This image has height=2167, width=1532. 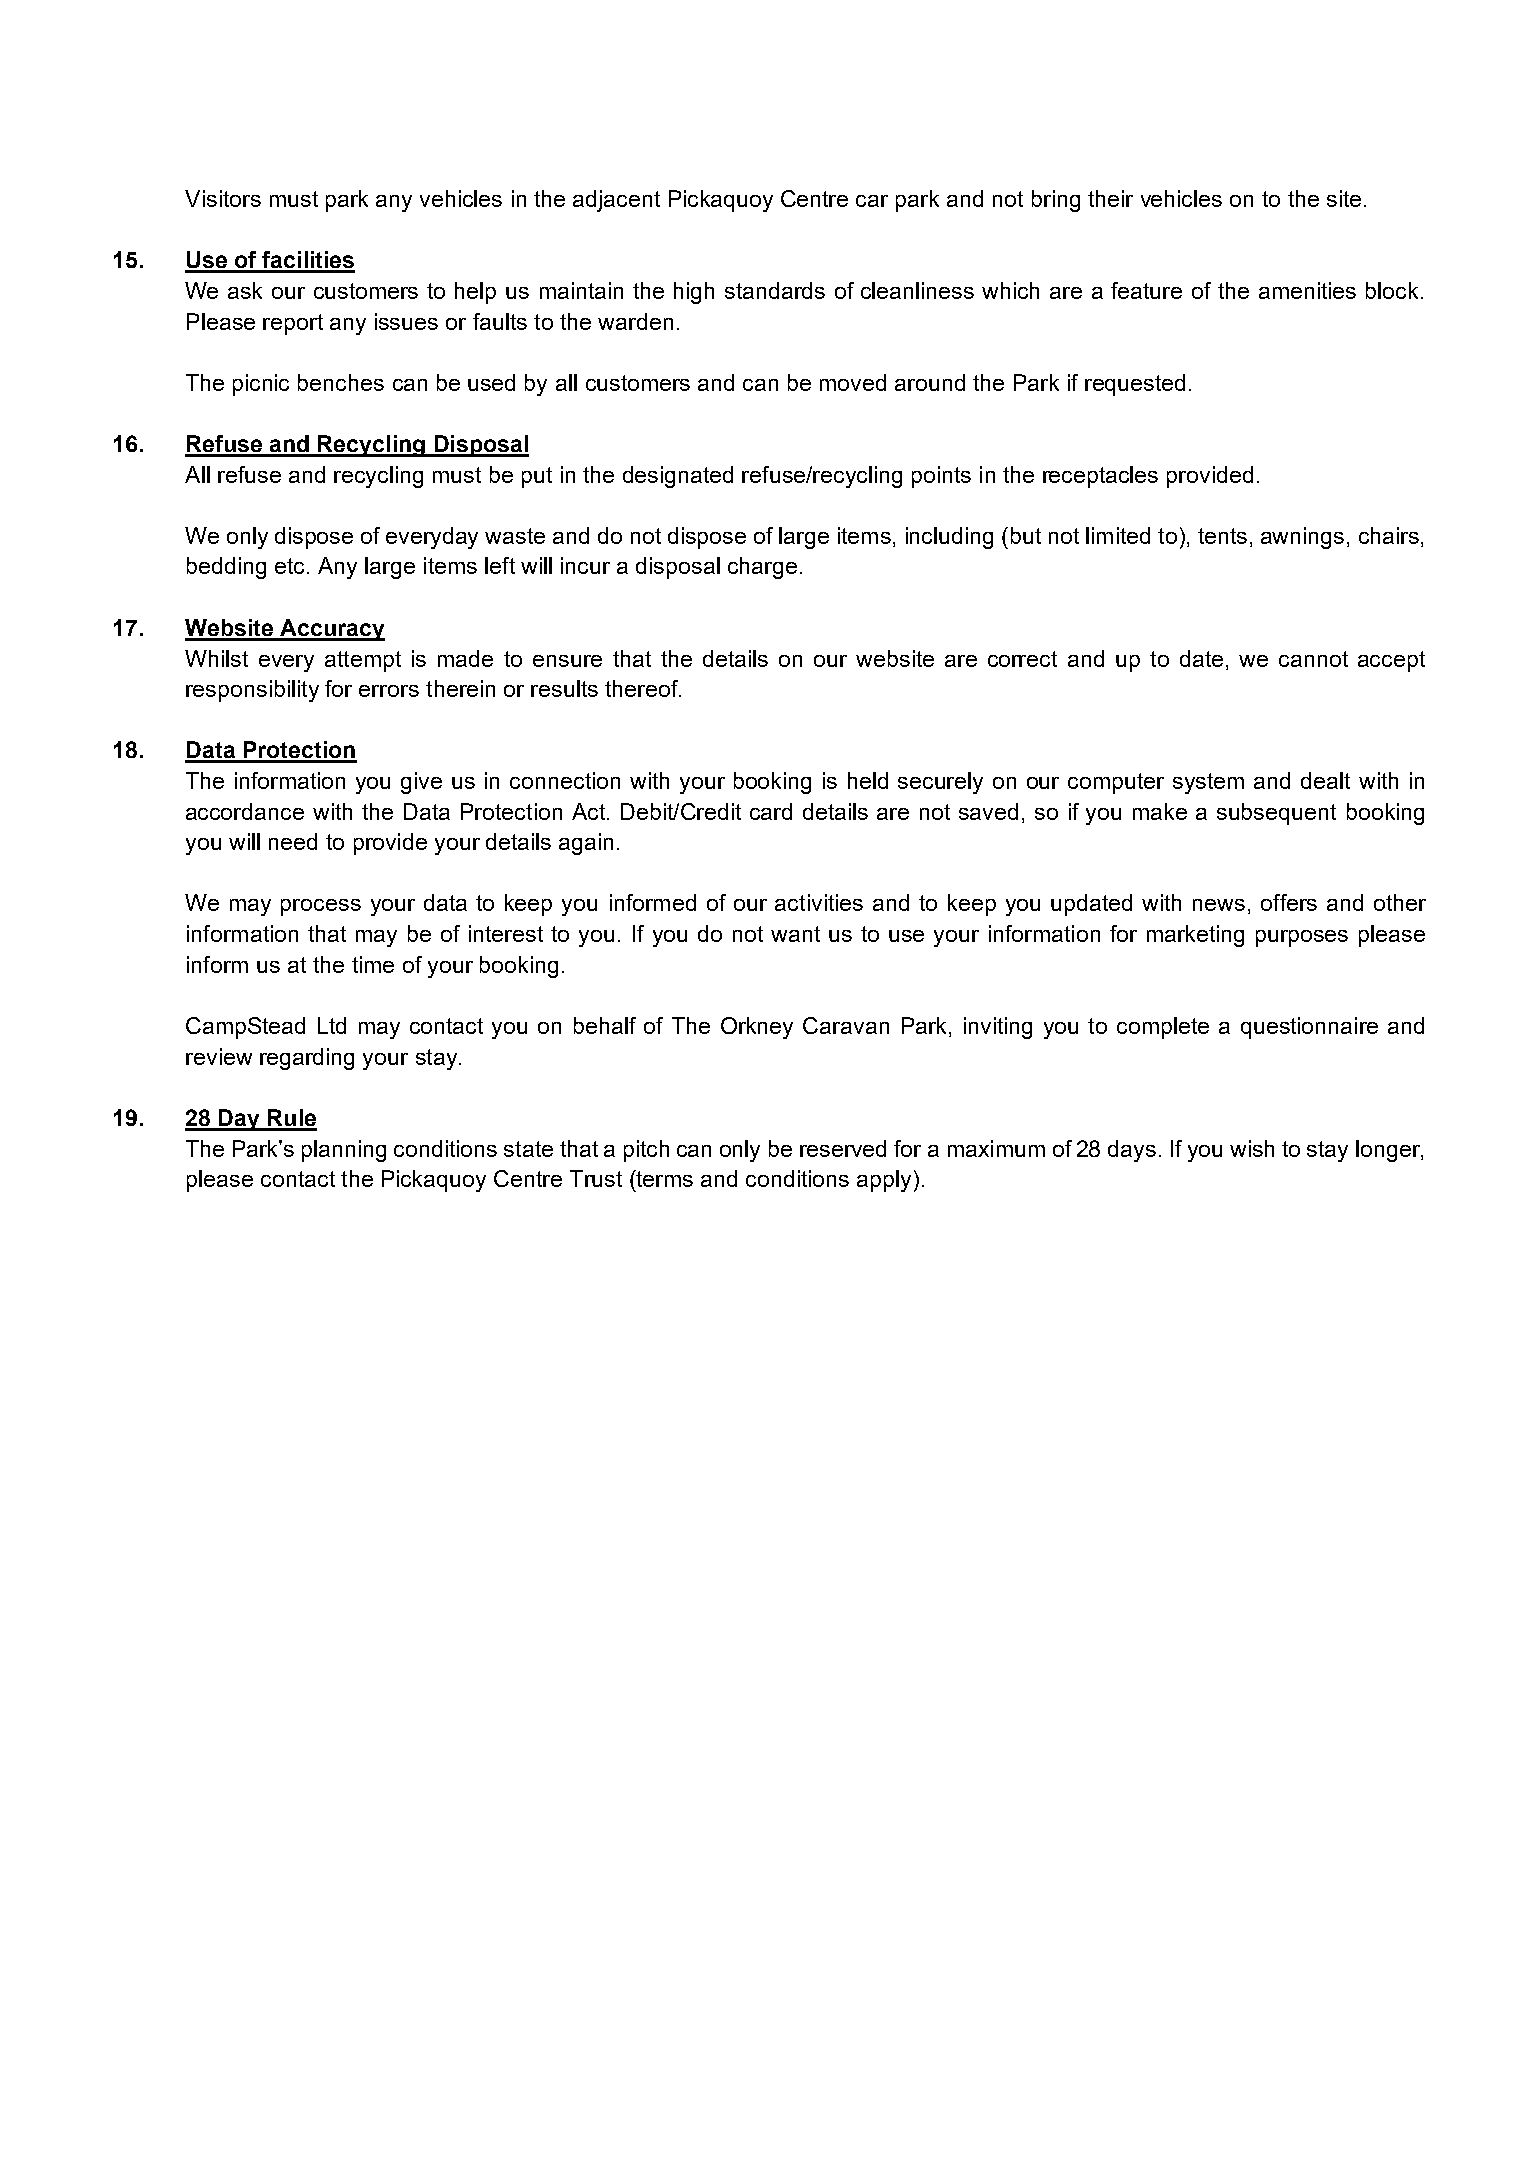 What do you see at coordinates (223, 198) in the image?
I see `Visitors` at bounding box center [223, 198].
